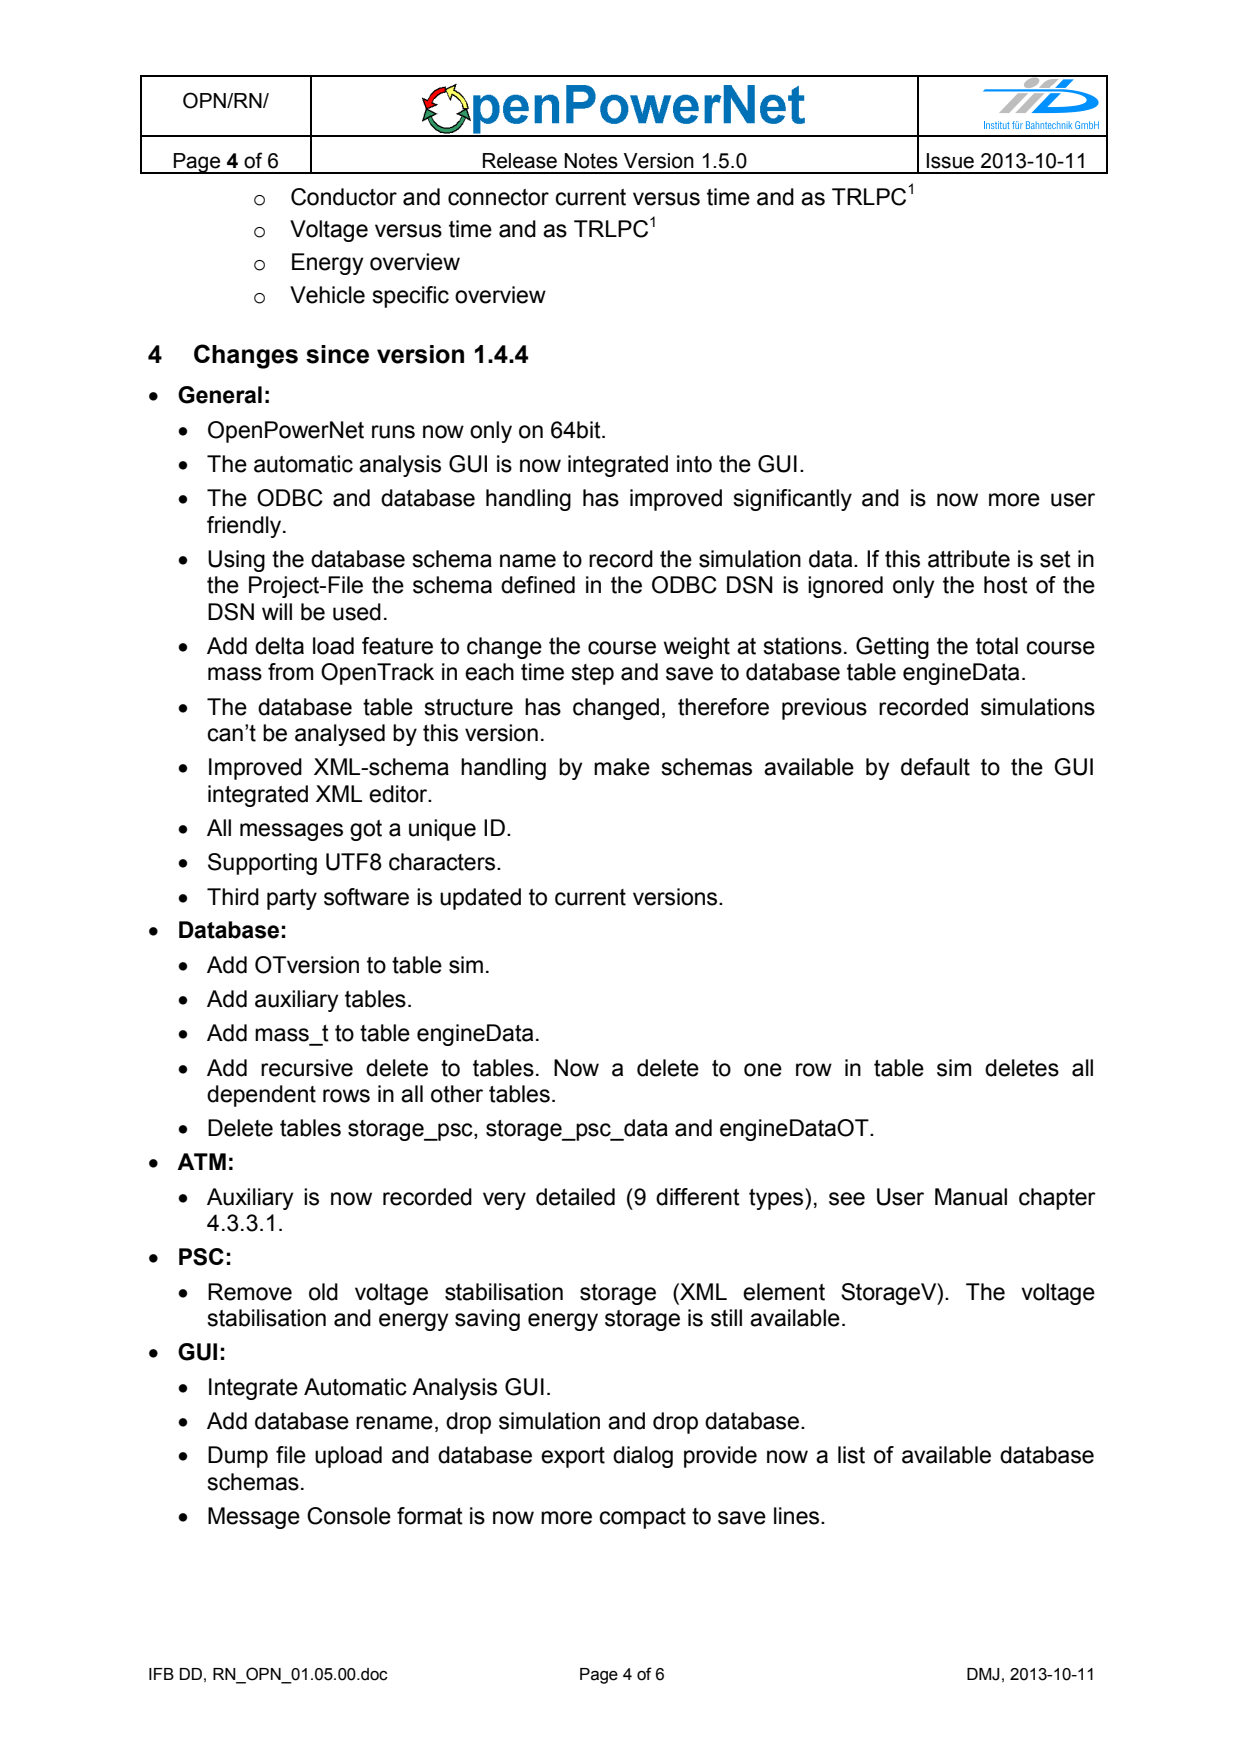  Describe the element at coordinates (694, 464) in the screenshot. I see `into` at that location.
